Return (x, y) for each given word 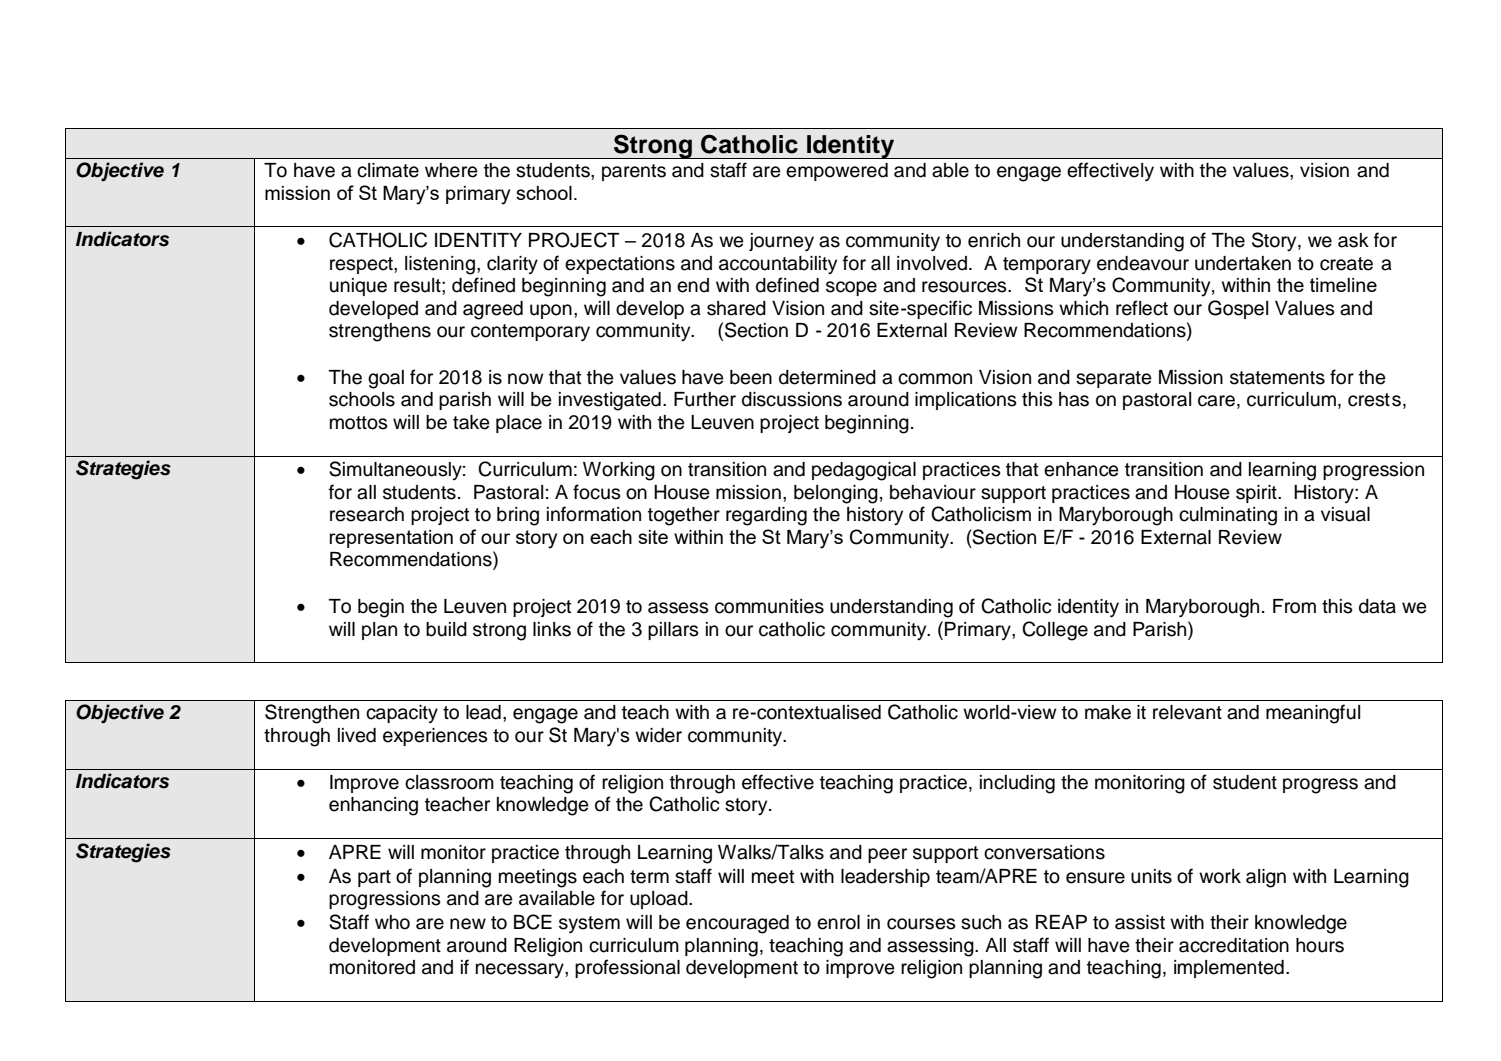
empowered (837, 172)
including (1017, 784)
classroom (449, 782)
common (935, 379)
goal (386, 379)
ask (1353, 240)
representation (391, 539)
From (1294, 606)
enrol (838, 922)
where (451, 170)
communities (769, 606)
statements (1277, 378)
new (468, 924)
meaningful (1313, 714)
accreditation (1234, 945)
